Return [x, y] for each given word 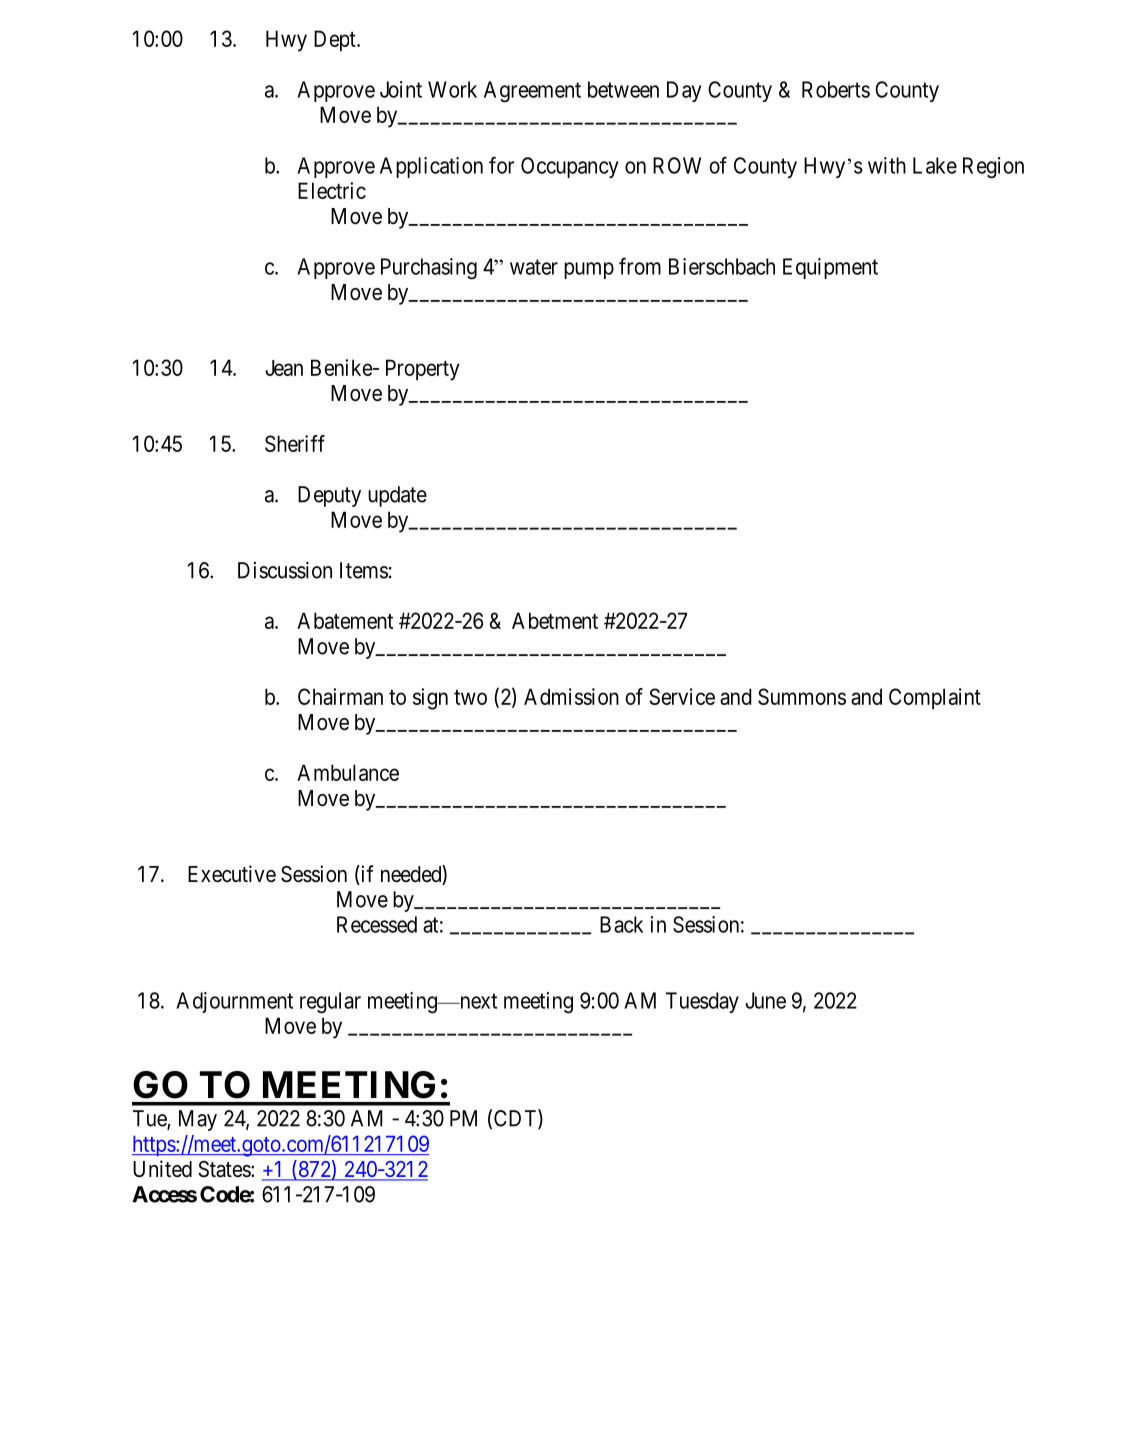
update [397, 496]
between [623, 89]
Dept [336, 41]
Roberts [836, 89]
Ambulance [348, 772]
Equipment [830, 268]
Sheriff [295, 443]
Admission [571, 696]
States [225, 1169]
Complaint [935, 699]
